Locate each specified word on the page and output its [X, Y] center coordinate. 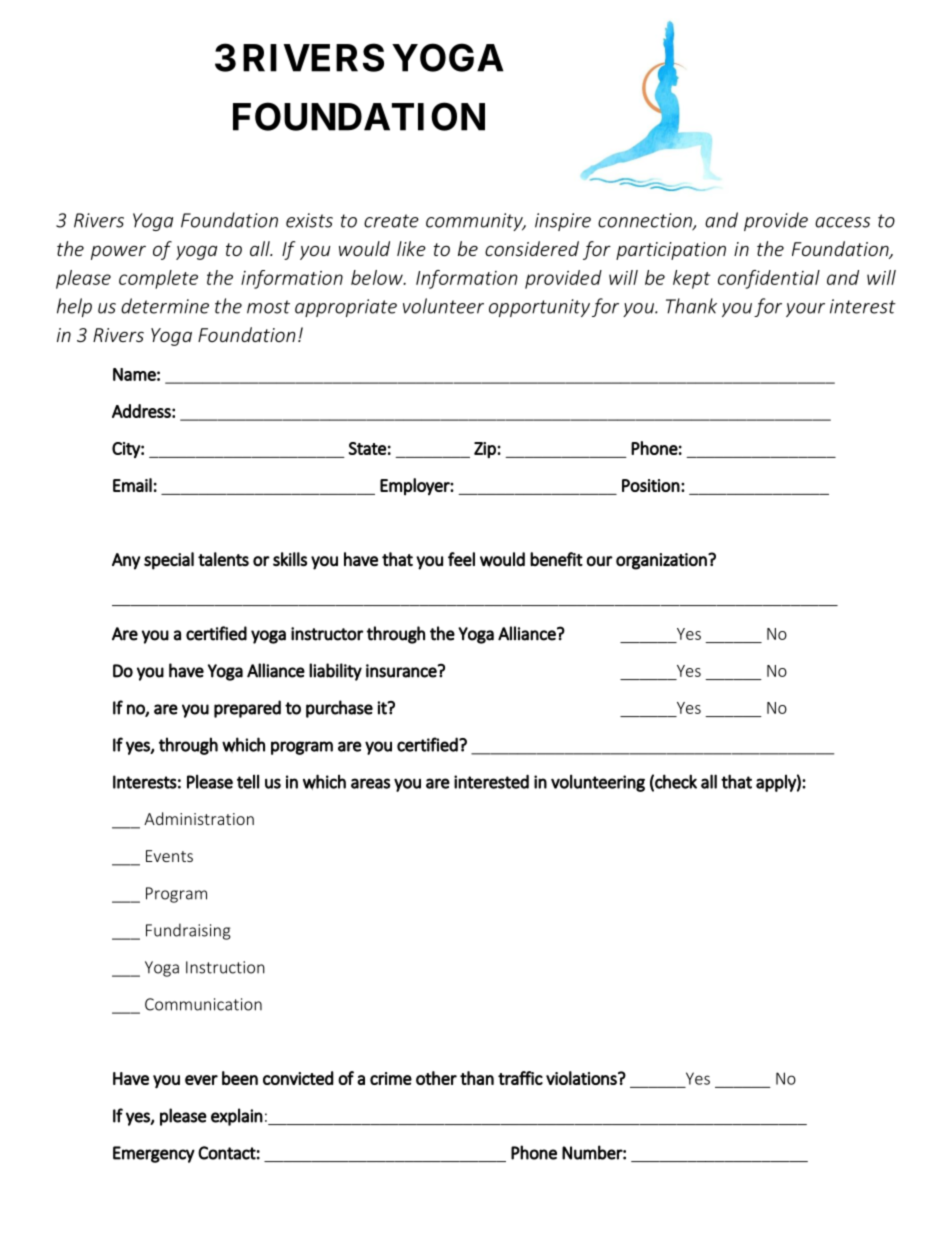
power [118, 252]
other [436, 1078]
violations [582, 1078]
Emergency [154, 1154]
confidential [769, 279]
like [411, 248]
